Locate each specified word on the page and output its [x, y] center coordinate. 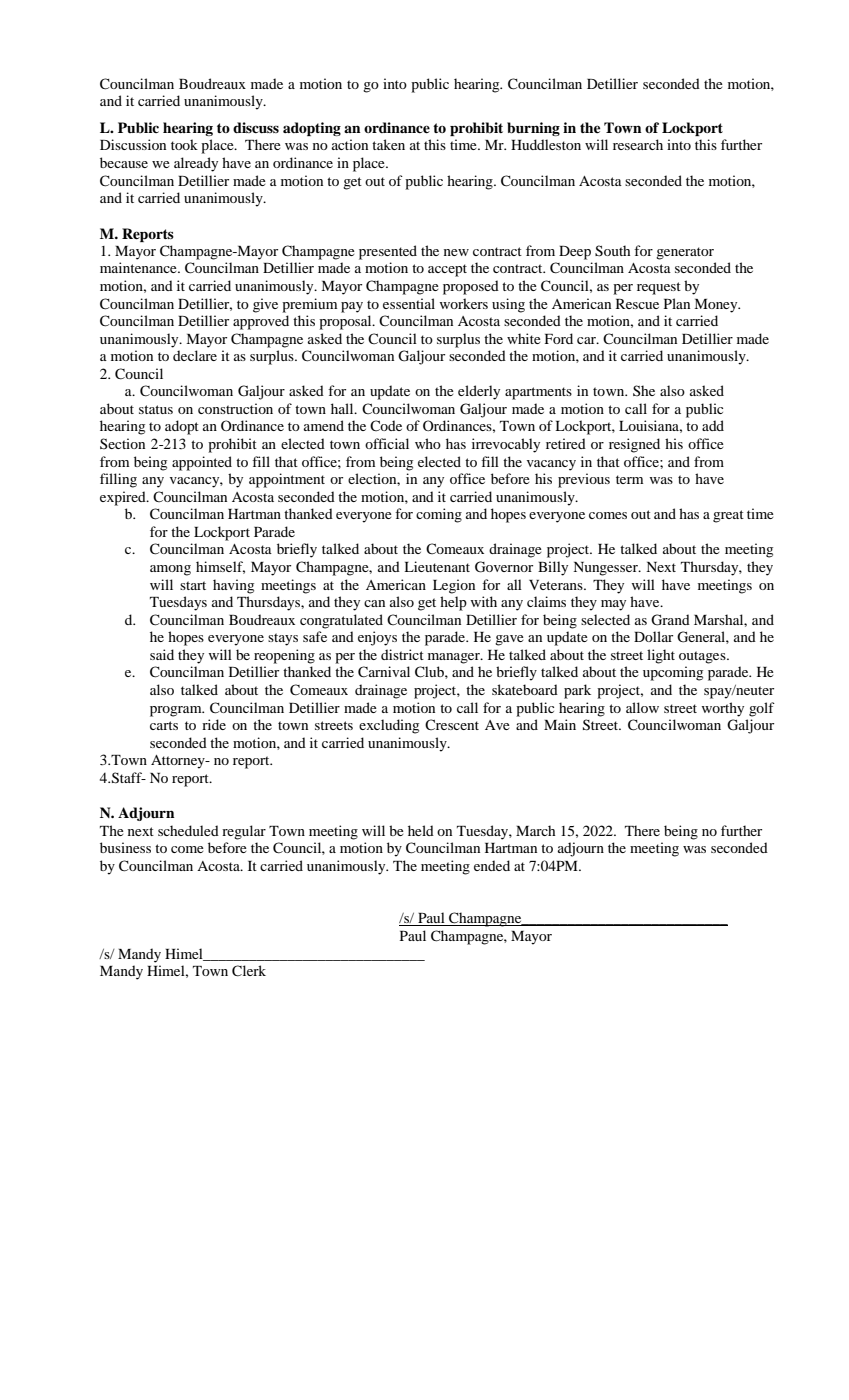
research [638, 144]
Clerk [249, 971]
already [196, 164]
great [728, 516]
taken [388, 144]
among [170, 570]
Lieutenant [437, 566]
